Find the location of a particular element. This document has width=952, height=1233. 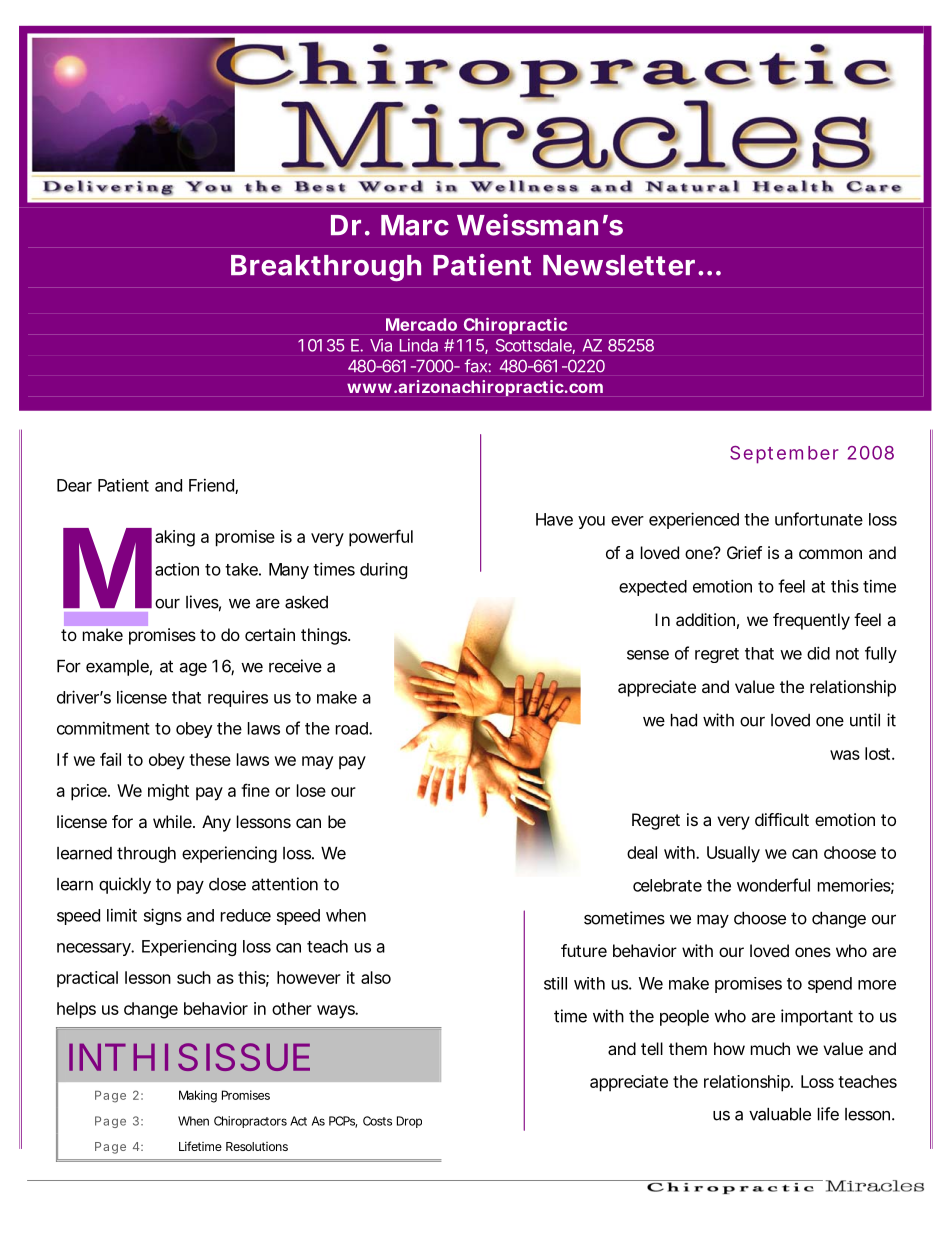

Chiropractors is located at coordinates (250, 1122).
